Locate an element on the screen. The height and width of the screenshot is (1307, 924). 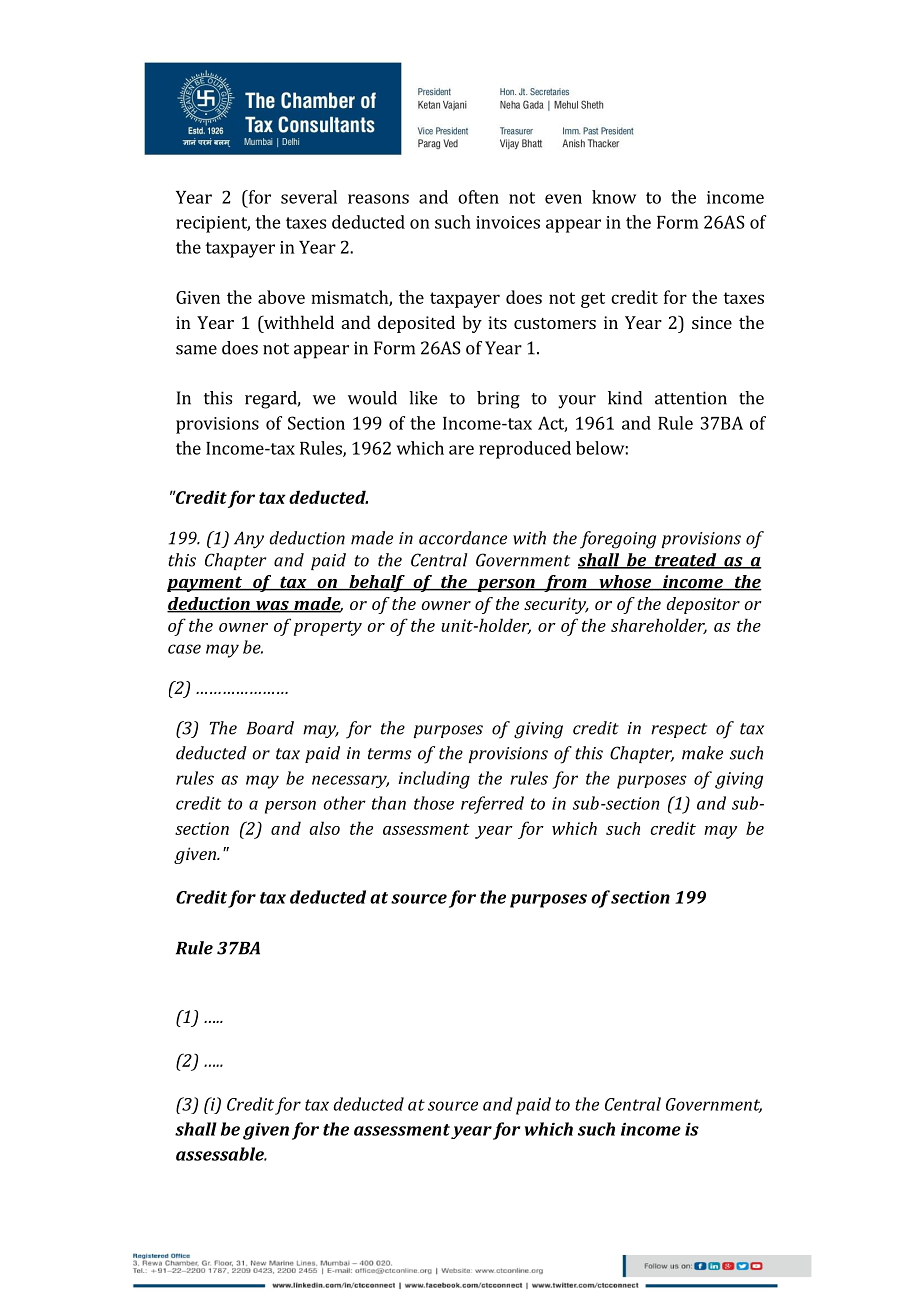
behalf is located at coordinates (377, 583).
